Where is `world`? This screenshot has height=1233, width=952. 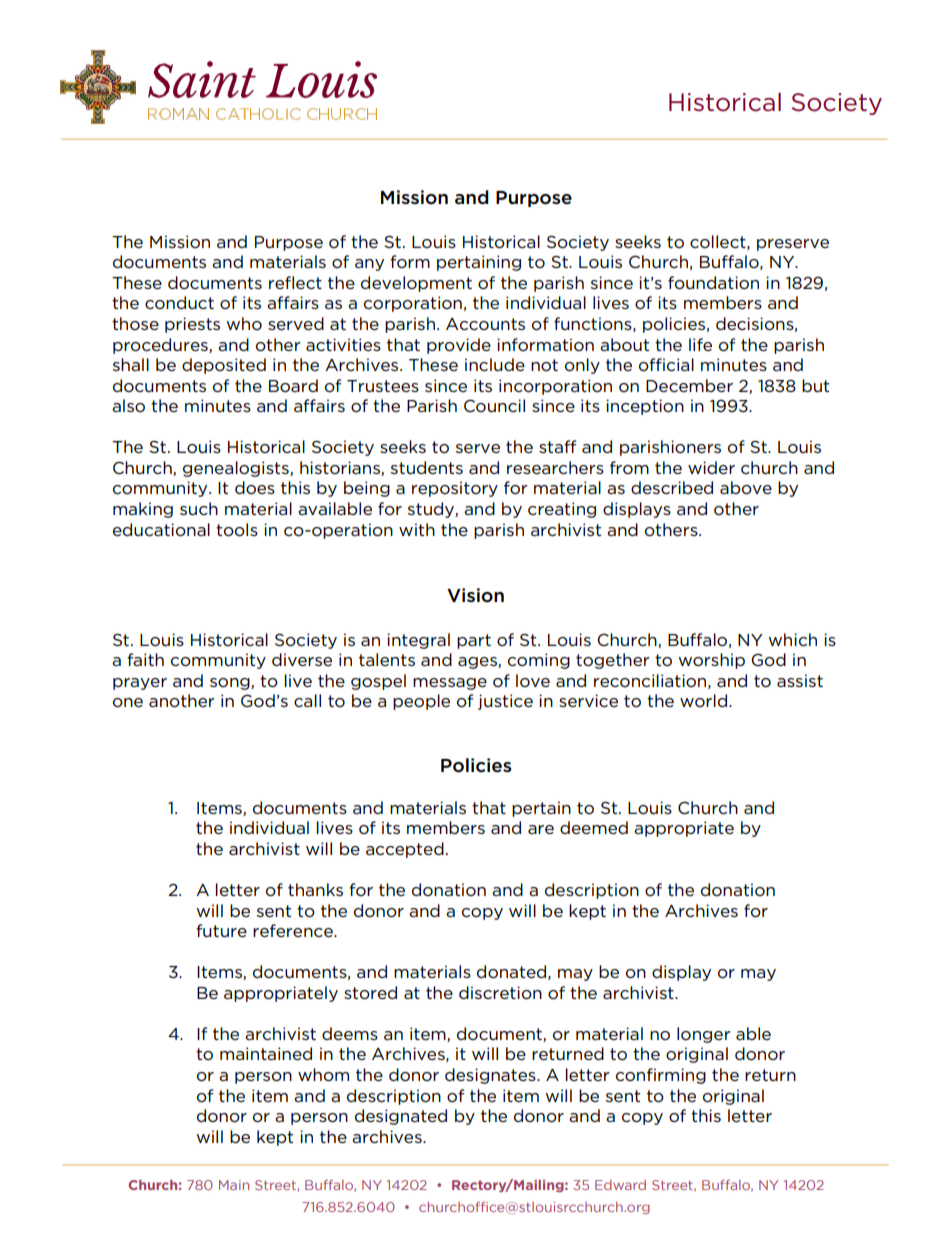
world is located at coordinates (703, 700).
